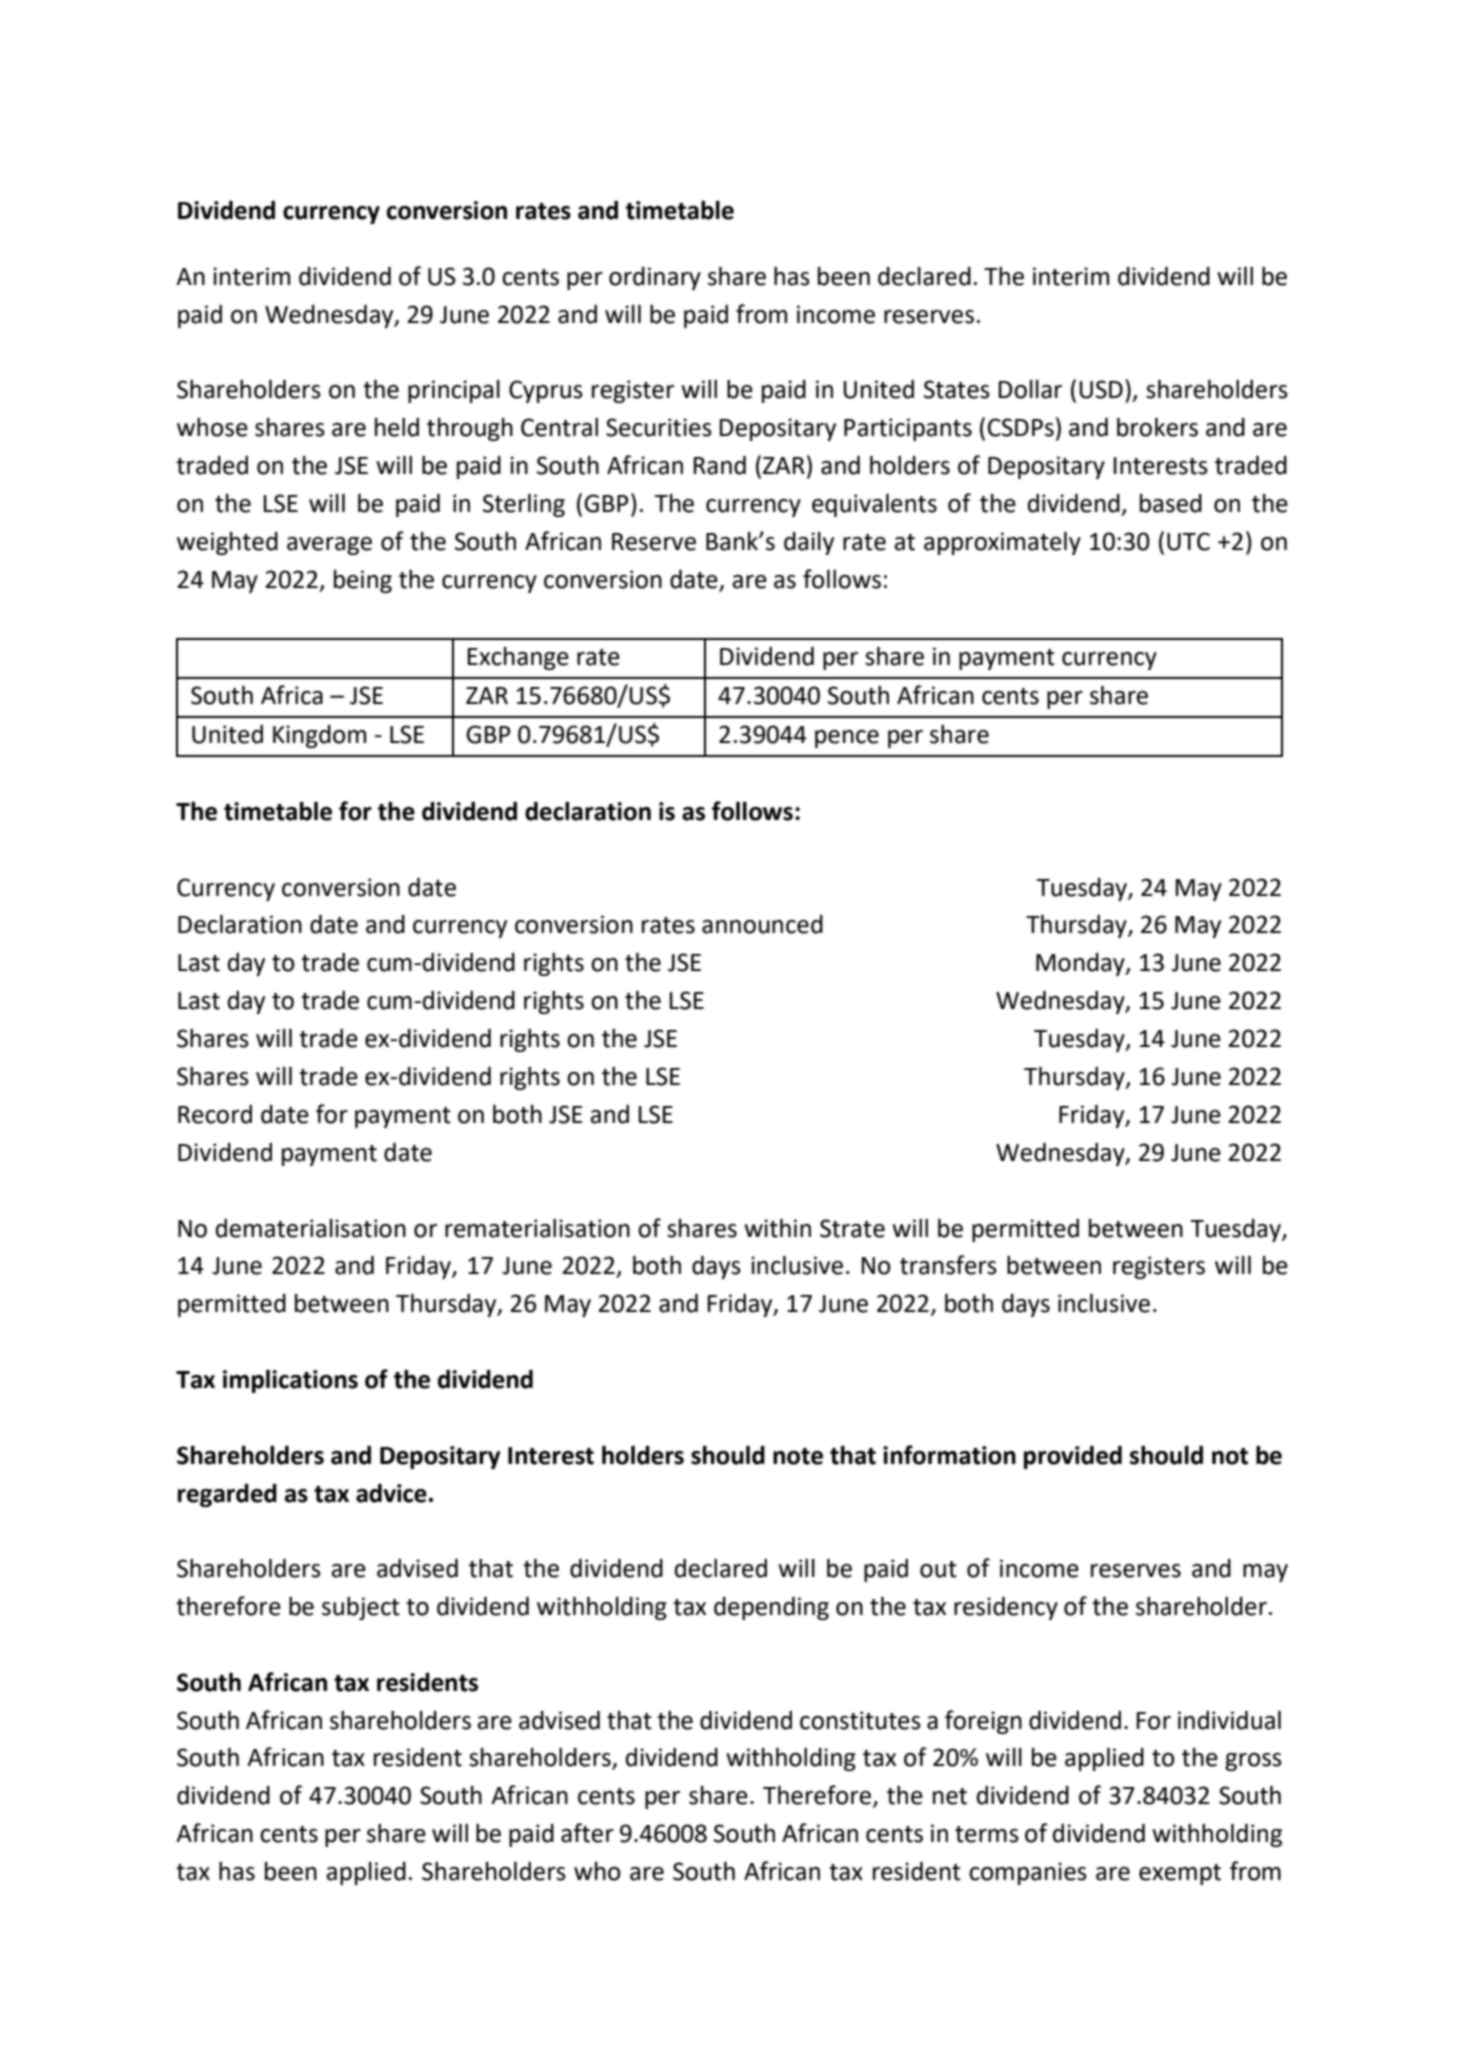 The image size is (1459, 2065). I want to click on ordinary, so click(655, 278).
